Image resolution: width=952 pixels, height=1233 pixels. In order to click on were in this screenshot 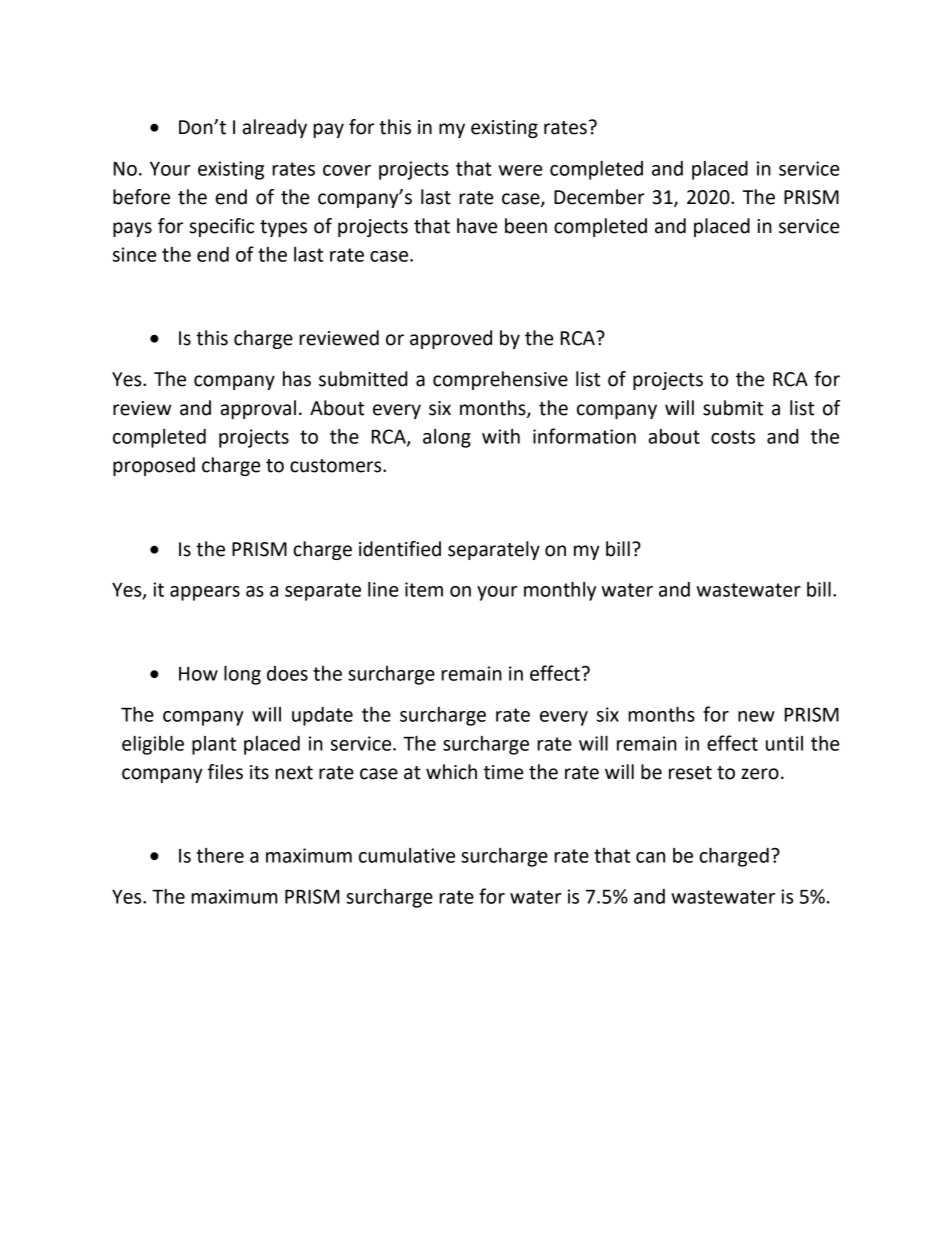, I will do `click(520, 170)`.
